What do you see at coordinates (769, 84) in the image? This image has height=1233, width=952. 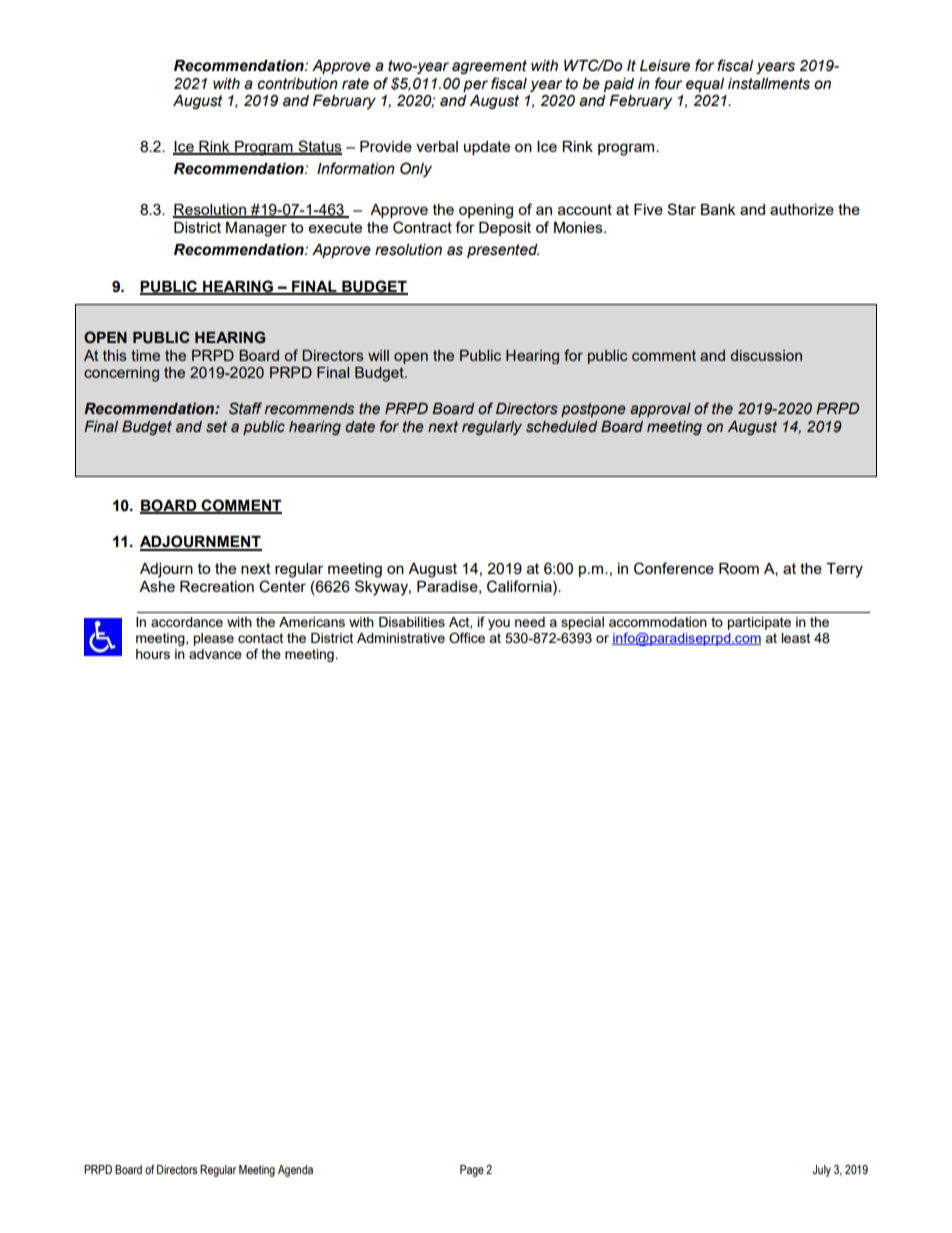 I see `installments` at bounding box center [769, 84].
